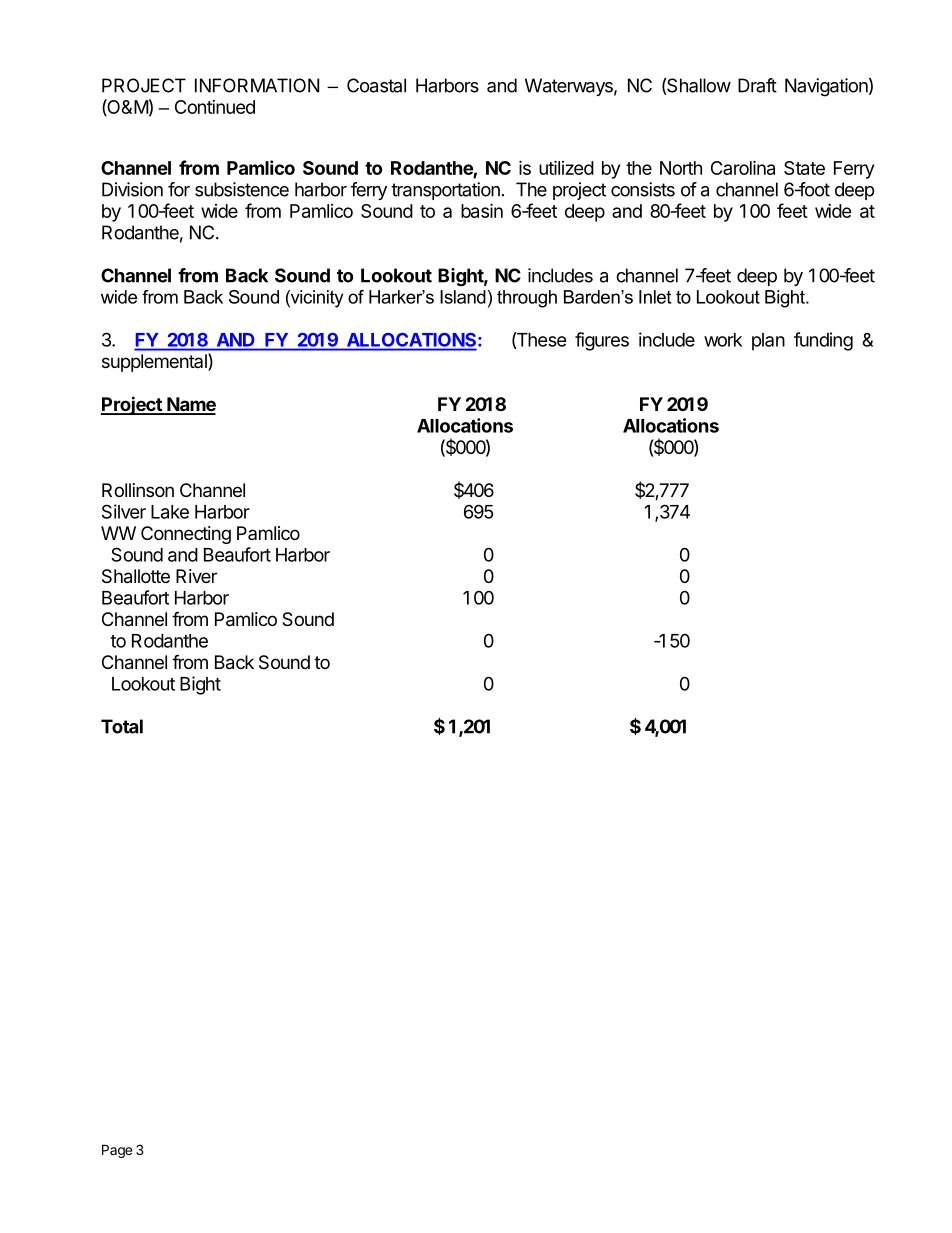 The width and height of the image is (952, 1233). Describe the element at coordinates (122, 726) in the image. I see `Total` at that location.
